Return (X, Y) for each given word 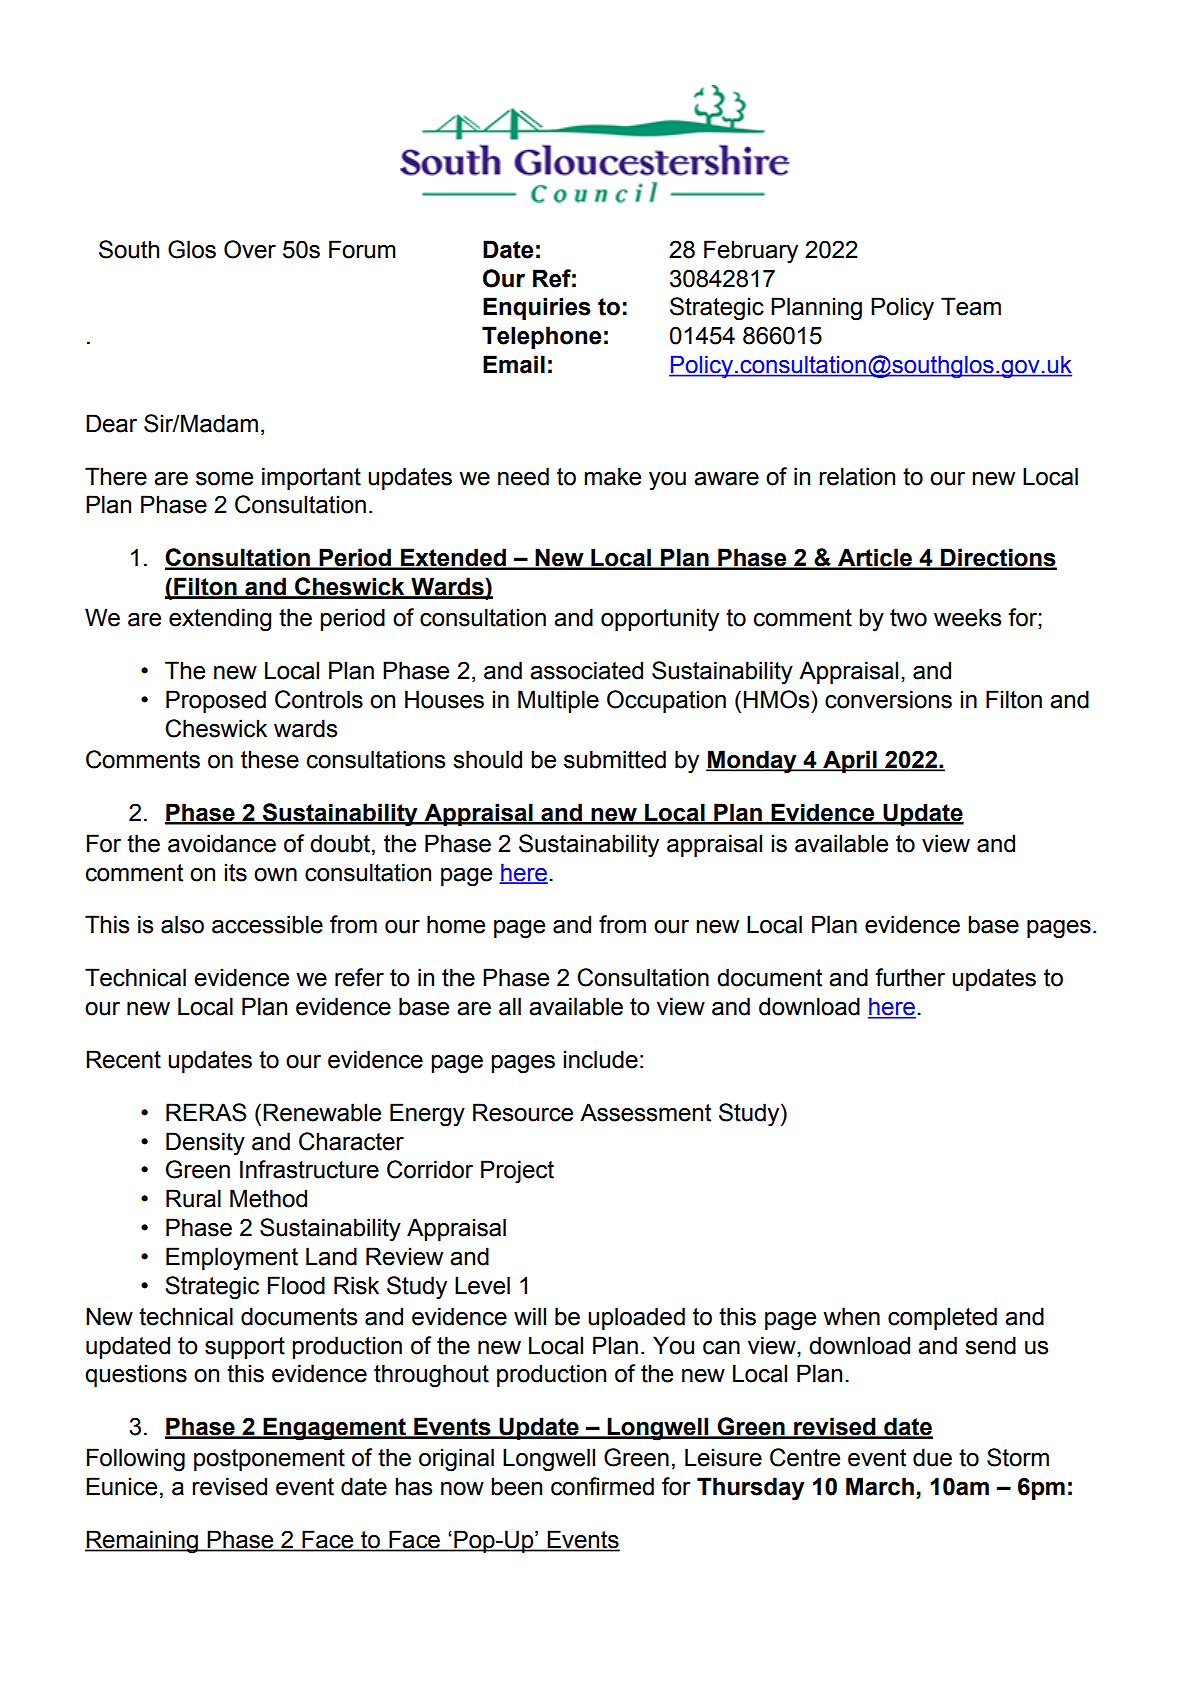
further (910, 977)
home (456, 924)
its (236, 872)
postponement (269, 1460)
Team (971, 306)
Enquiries (537, 308)
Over (250, 249)
